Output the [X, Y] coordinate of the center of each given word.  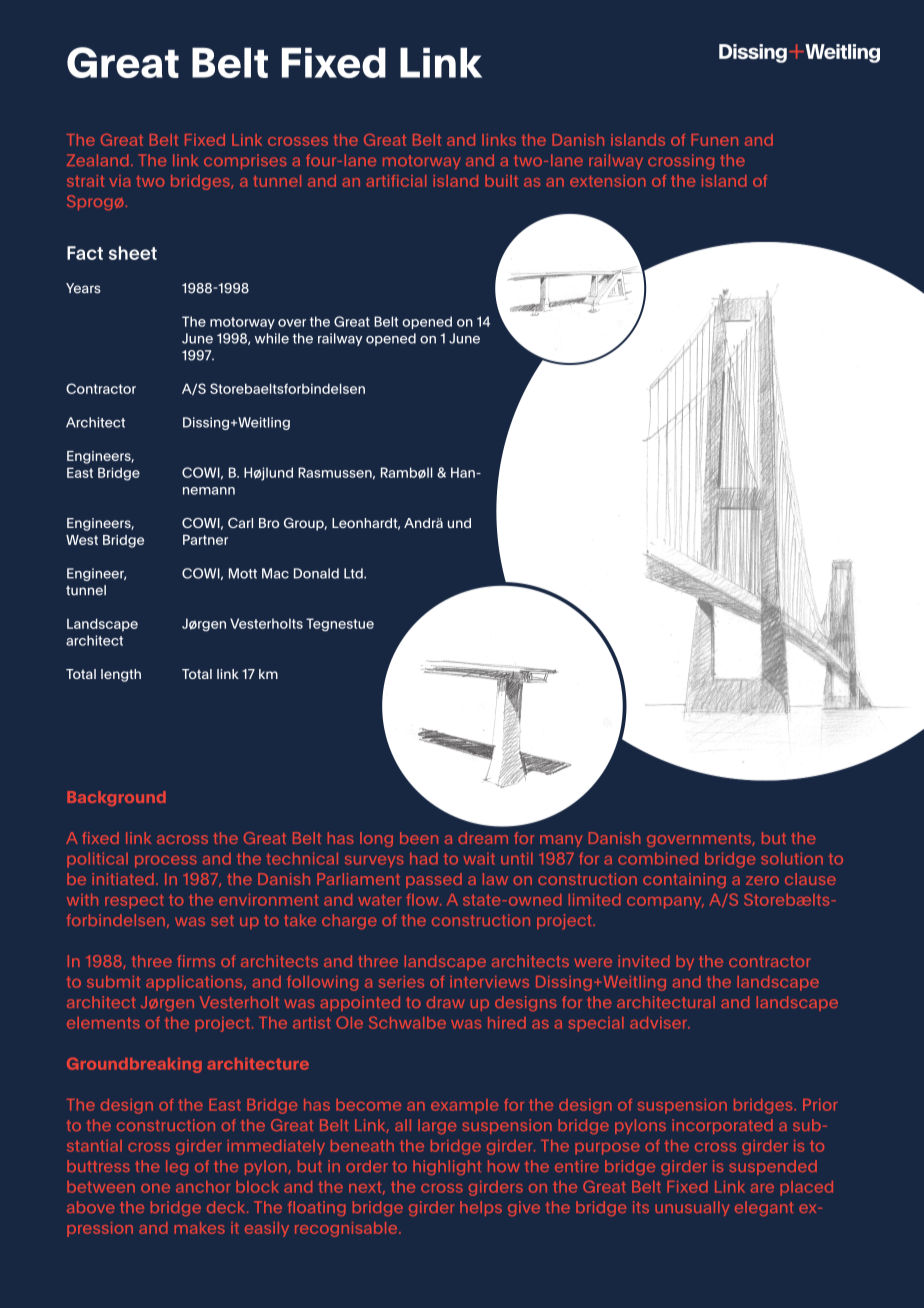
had [424, 859]
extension [608, 181]
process [166, 862]
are [762, 1188]
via [119, 181]
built [501, 181]
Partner [205, 539]
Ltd [354, 573]
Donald [316, 573]
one [155, 1188]
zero [762, 880]
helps [481, 1208]
